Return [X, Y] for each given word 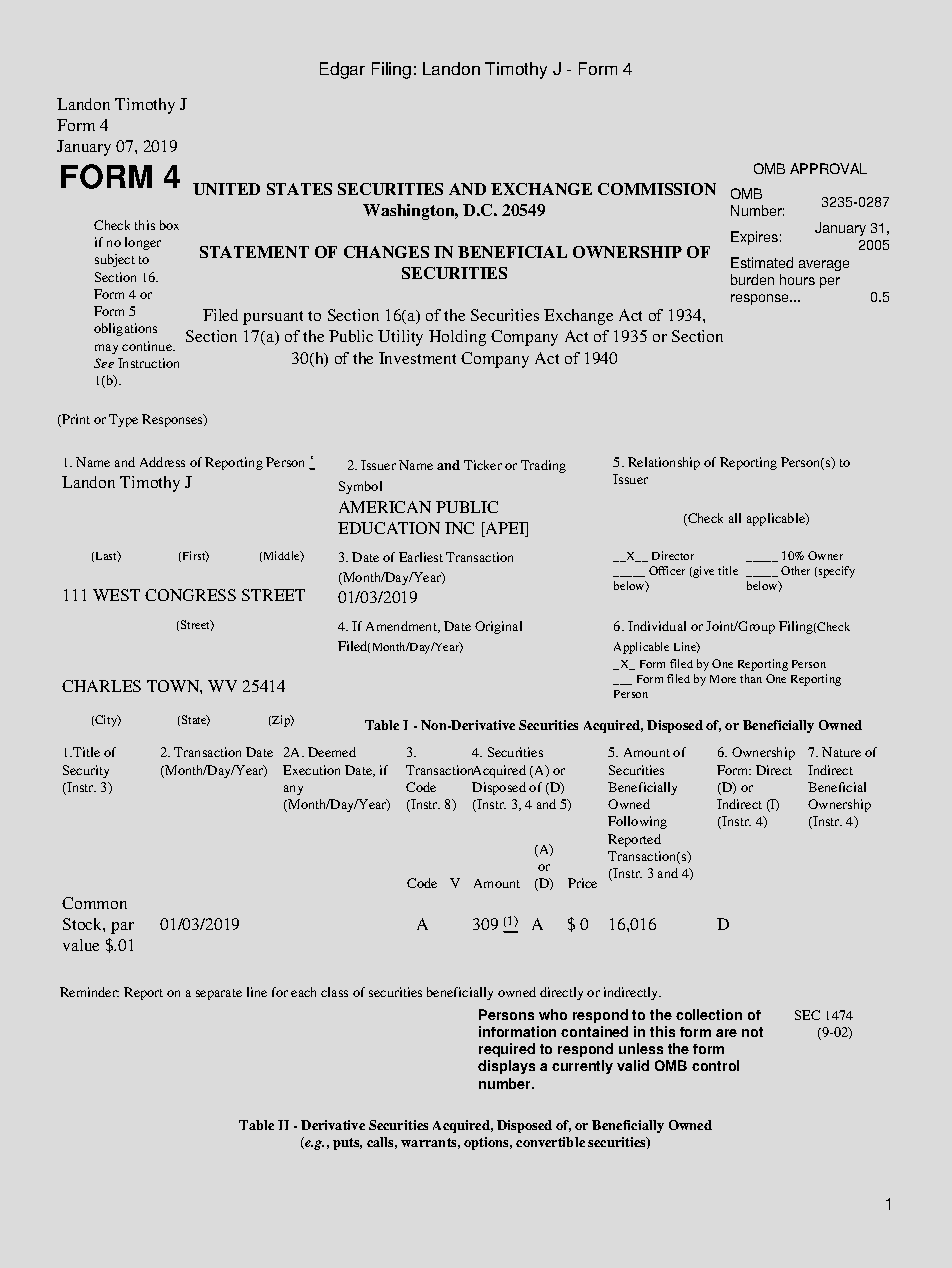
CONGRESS [190, 595]
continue [148, 346]
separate [219, 994]
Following [637, 822]
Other [795, 570]
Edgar [342, 70]
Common [94, 903]
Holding [457, 338]
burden [752, 279]
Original [498, 627]
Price [582, 883]
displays [506, 1067]
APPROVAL [828, 168]
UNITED [226, 189]
